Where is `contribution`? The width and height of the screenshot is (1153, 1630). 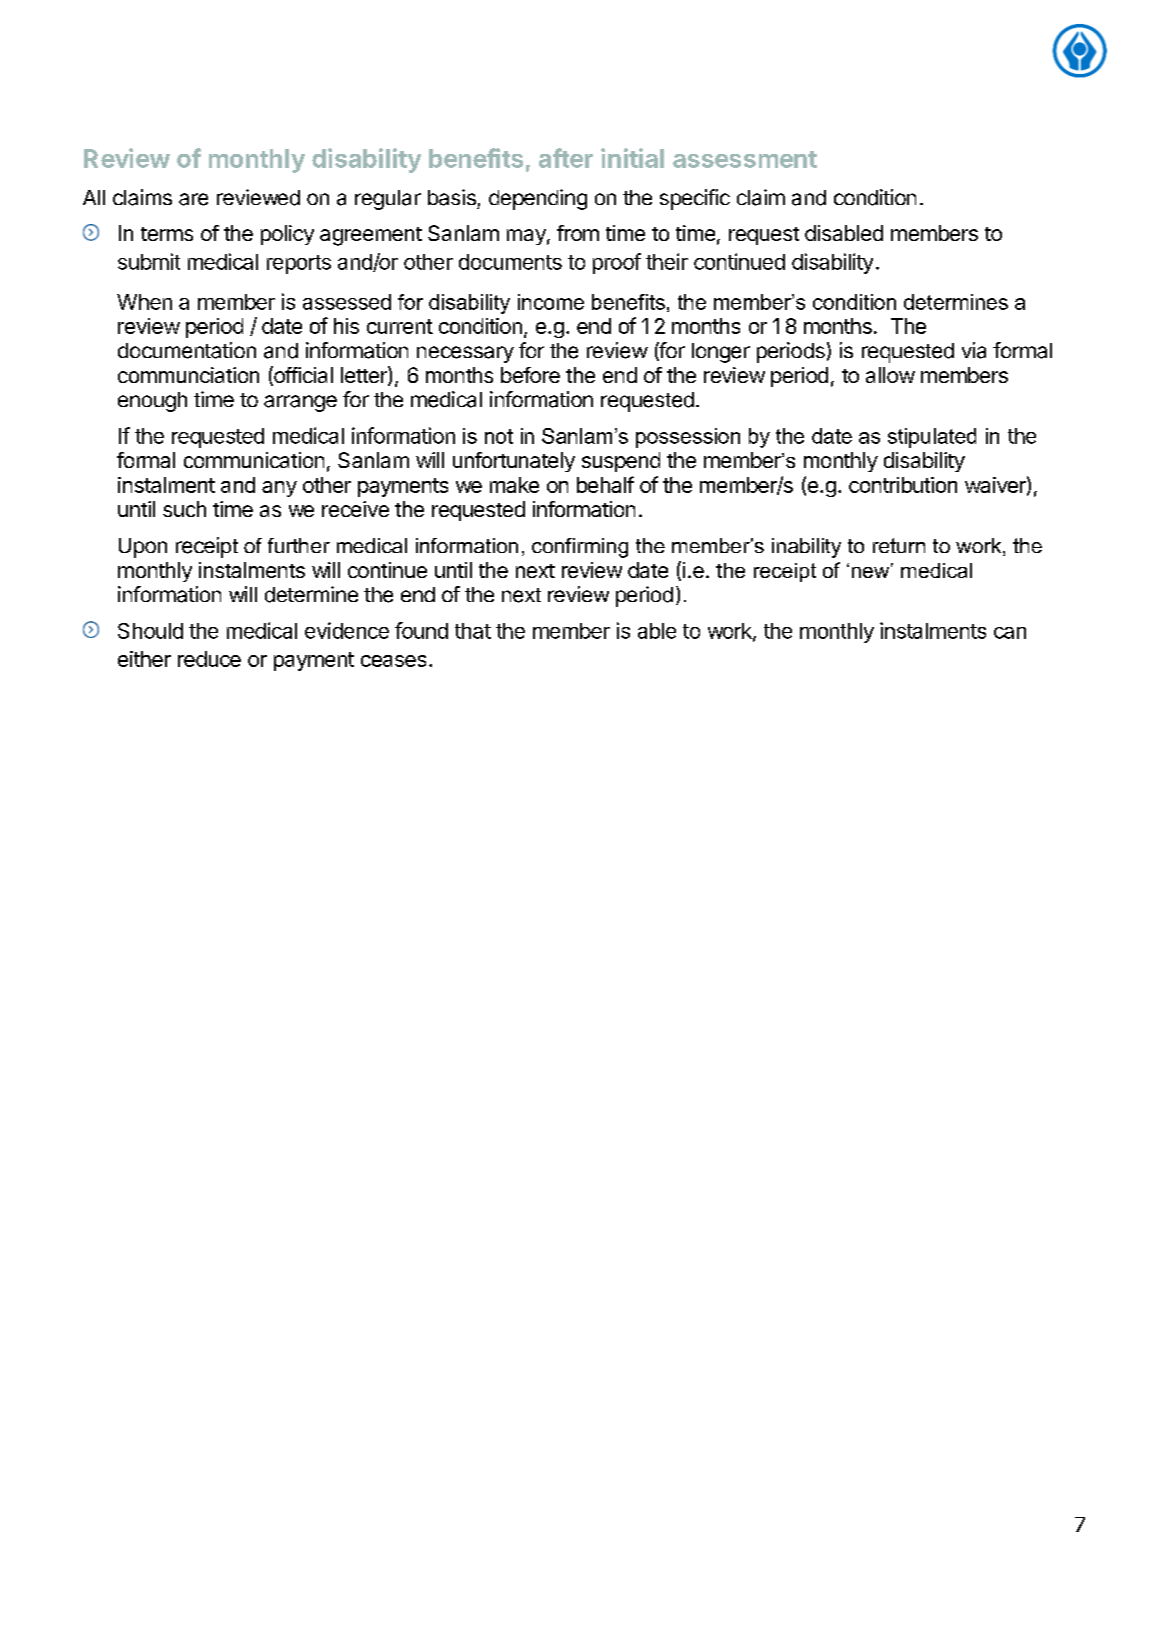 contribution is located at coordinates (903, 485).
